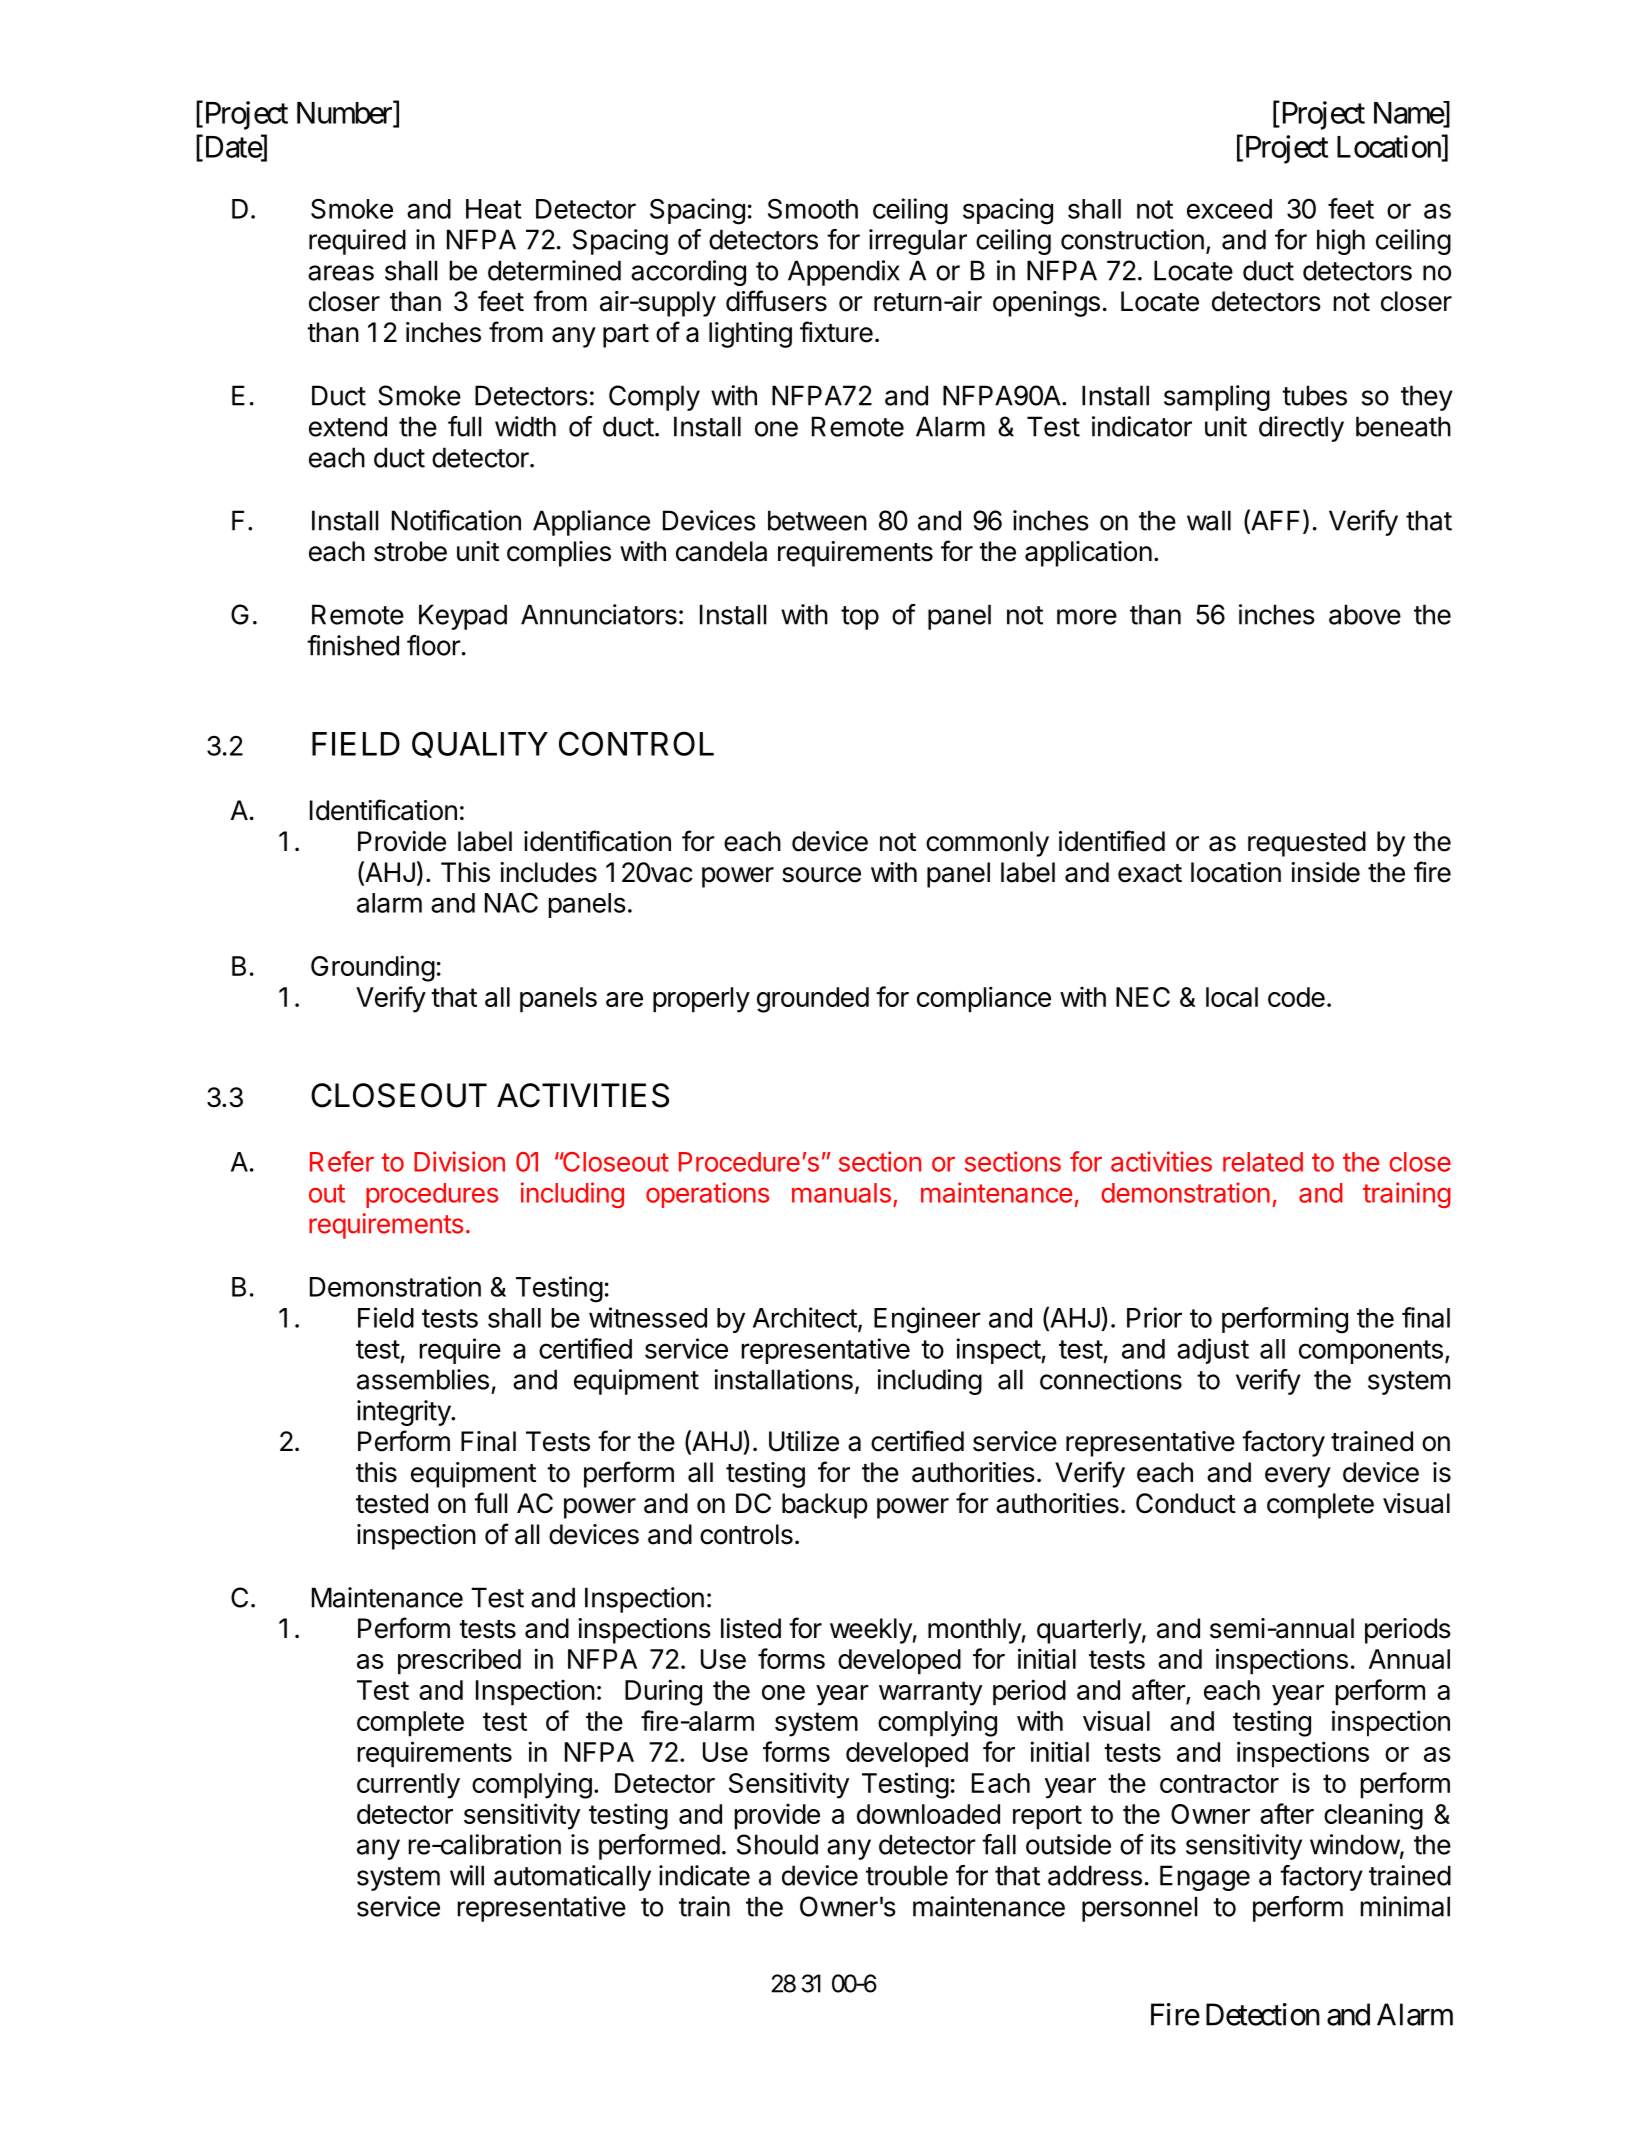 This screenshot has width=1645, height=2129. I want to click on will, so click(467, 1875).
